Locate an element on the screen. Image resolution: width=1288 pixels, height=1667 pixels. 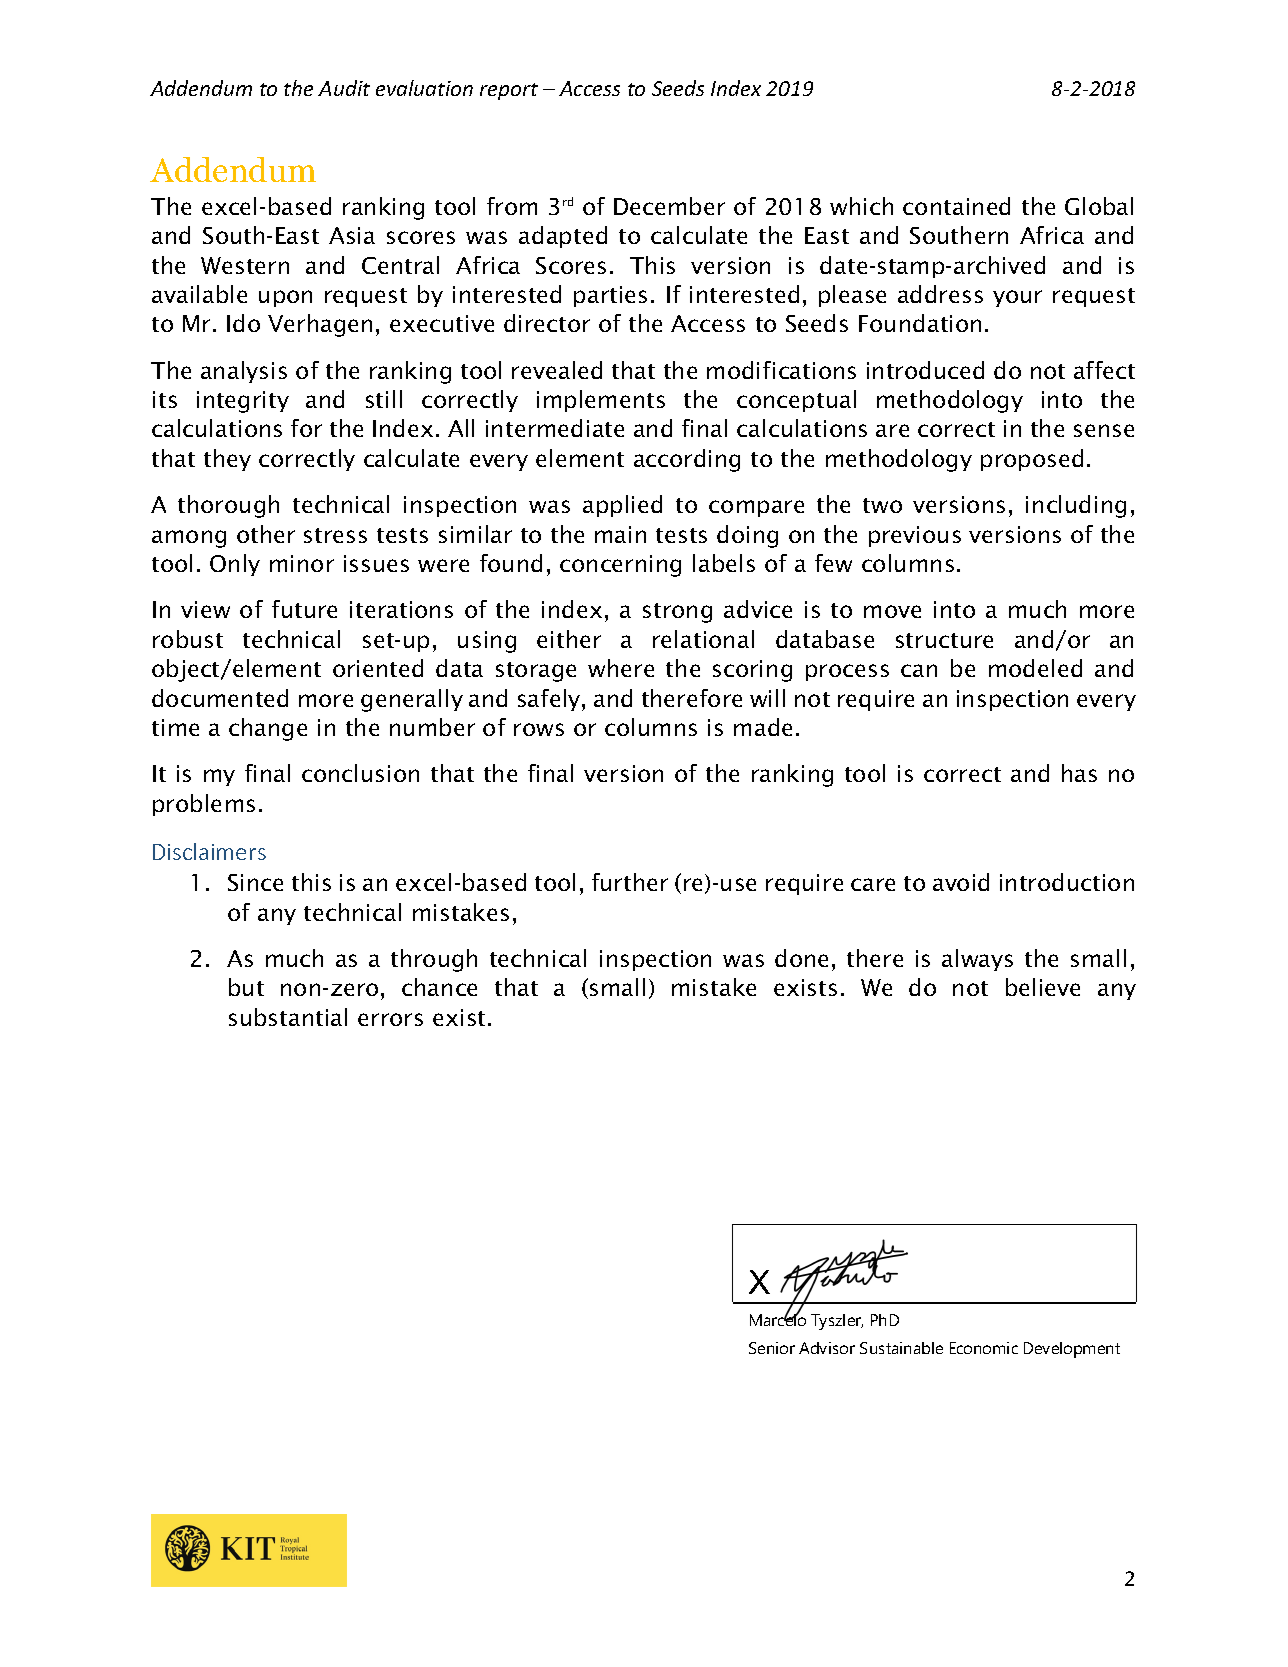
contained is located at coordinates (956, 206).
